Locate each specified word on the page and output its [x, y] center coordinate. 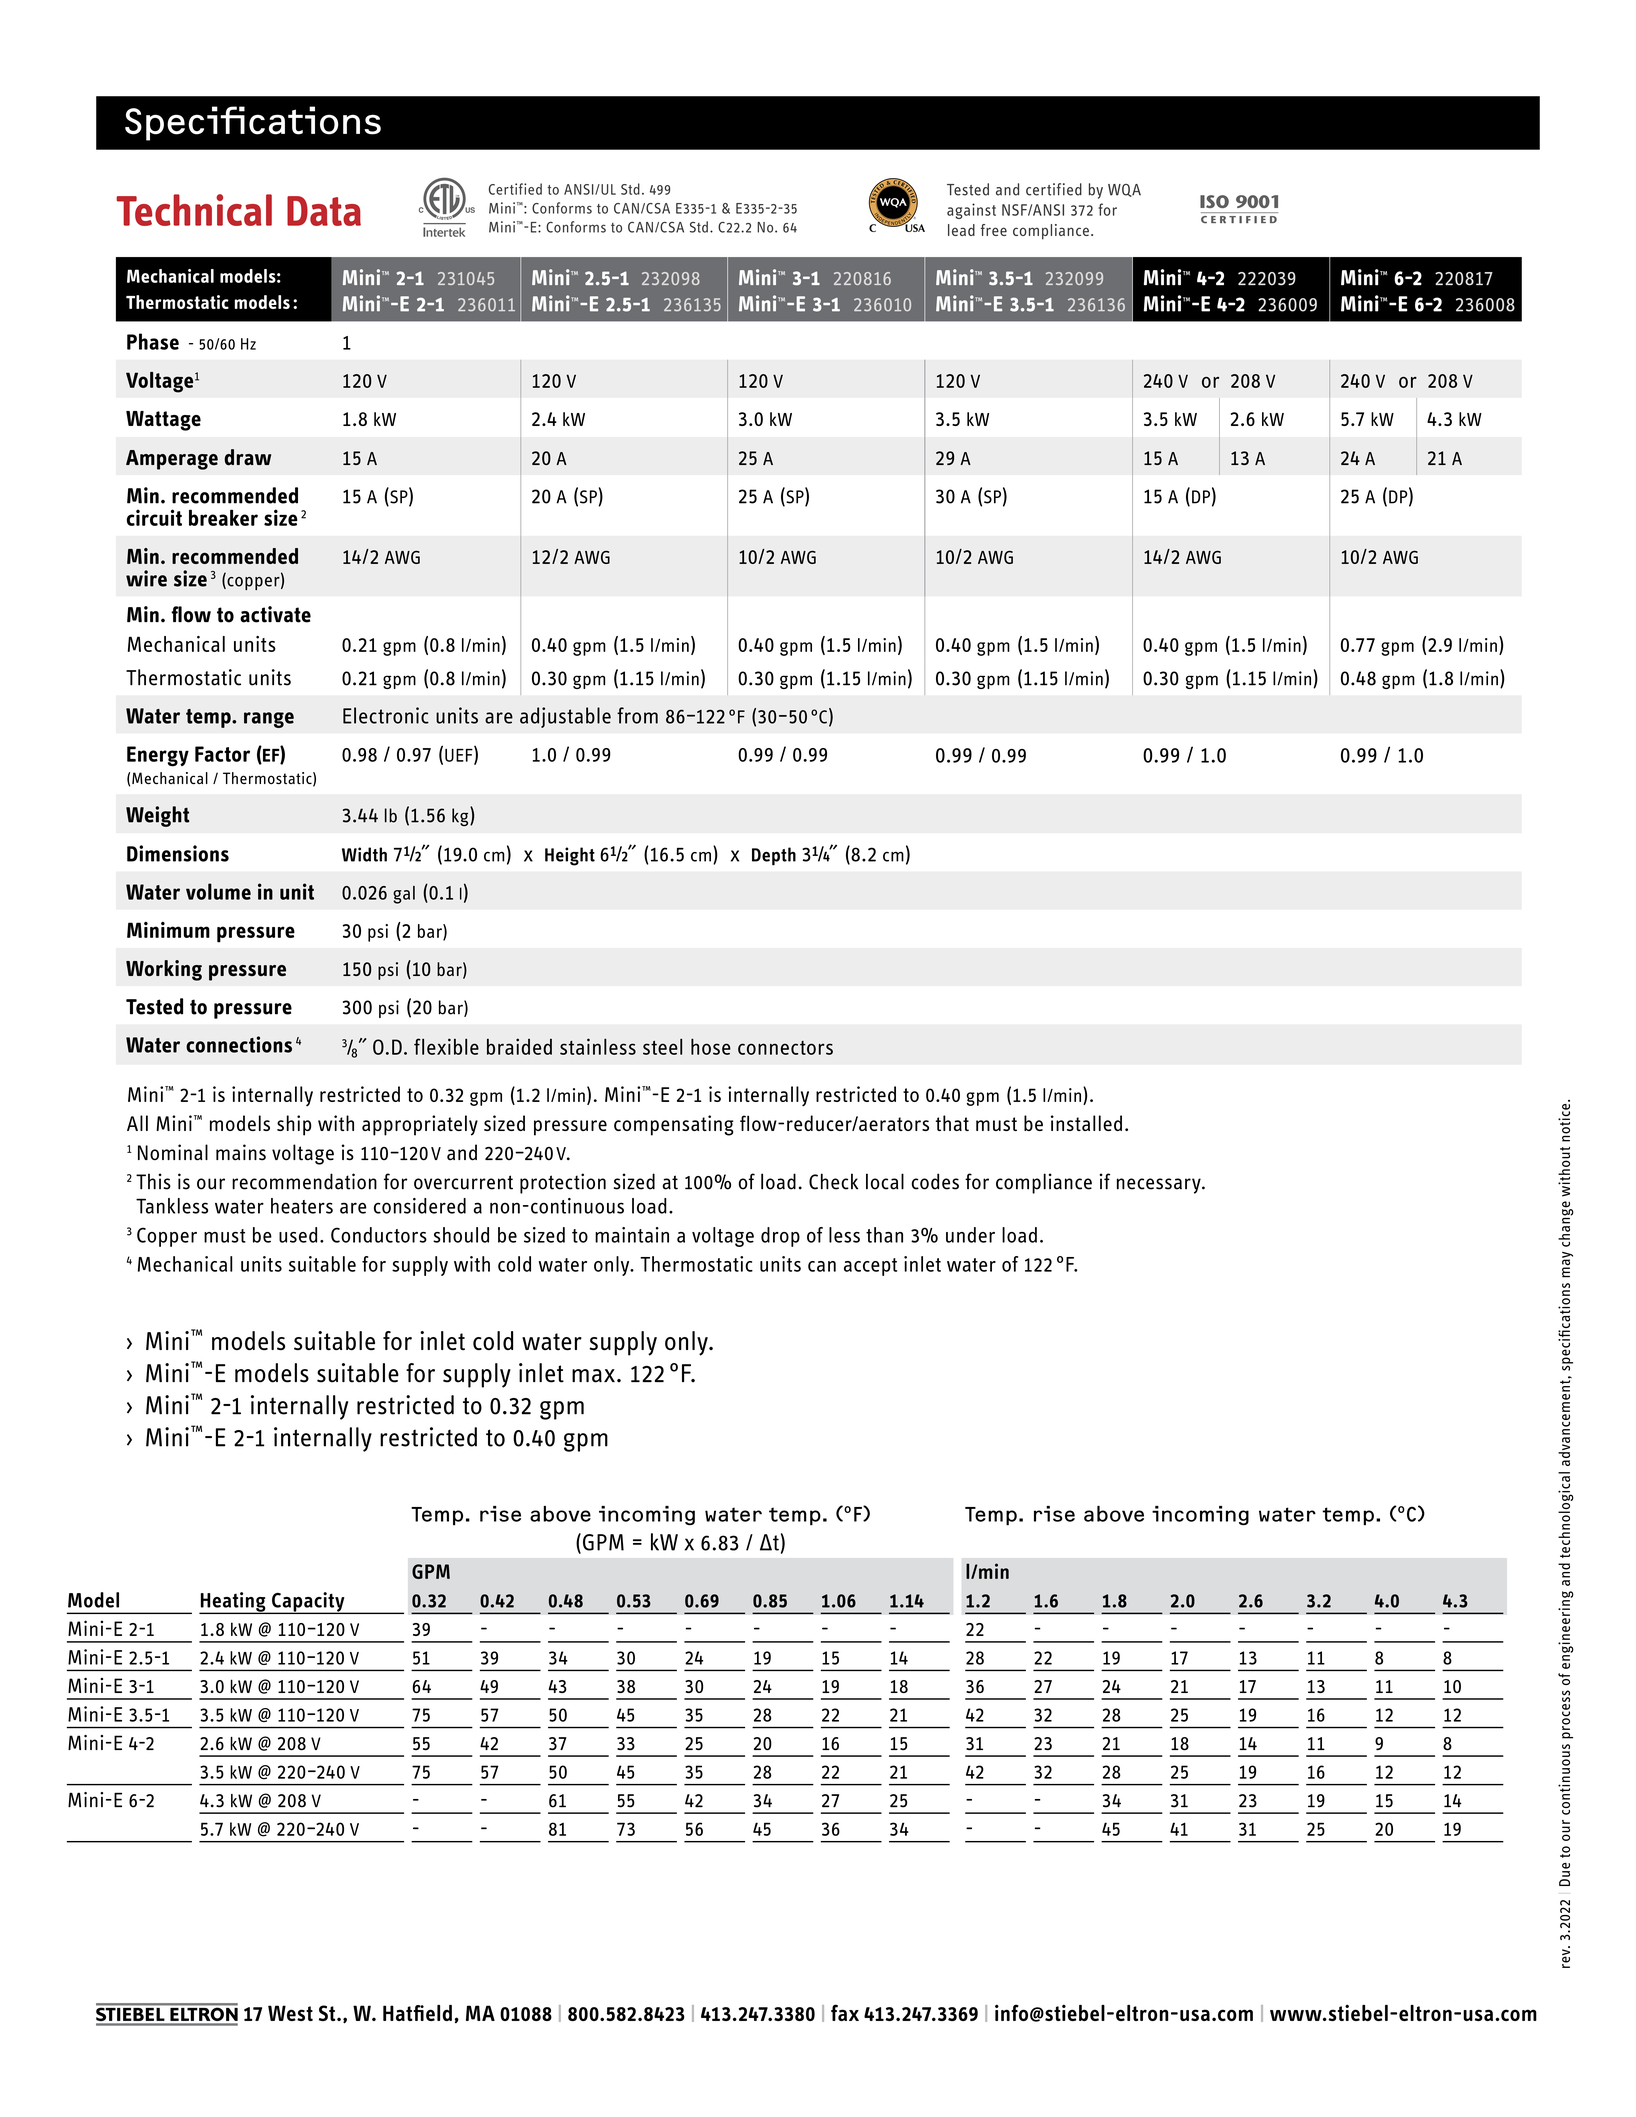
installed [1086, 1123]
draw [247, 457]
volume [218, 891]
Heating [233, 1603]
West [290, 2013]
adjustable [565, 717]
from [637, 715]
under [970, 1235]
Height [570, 856]
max [593, 1376]
